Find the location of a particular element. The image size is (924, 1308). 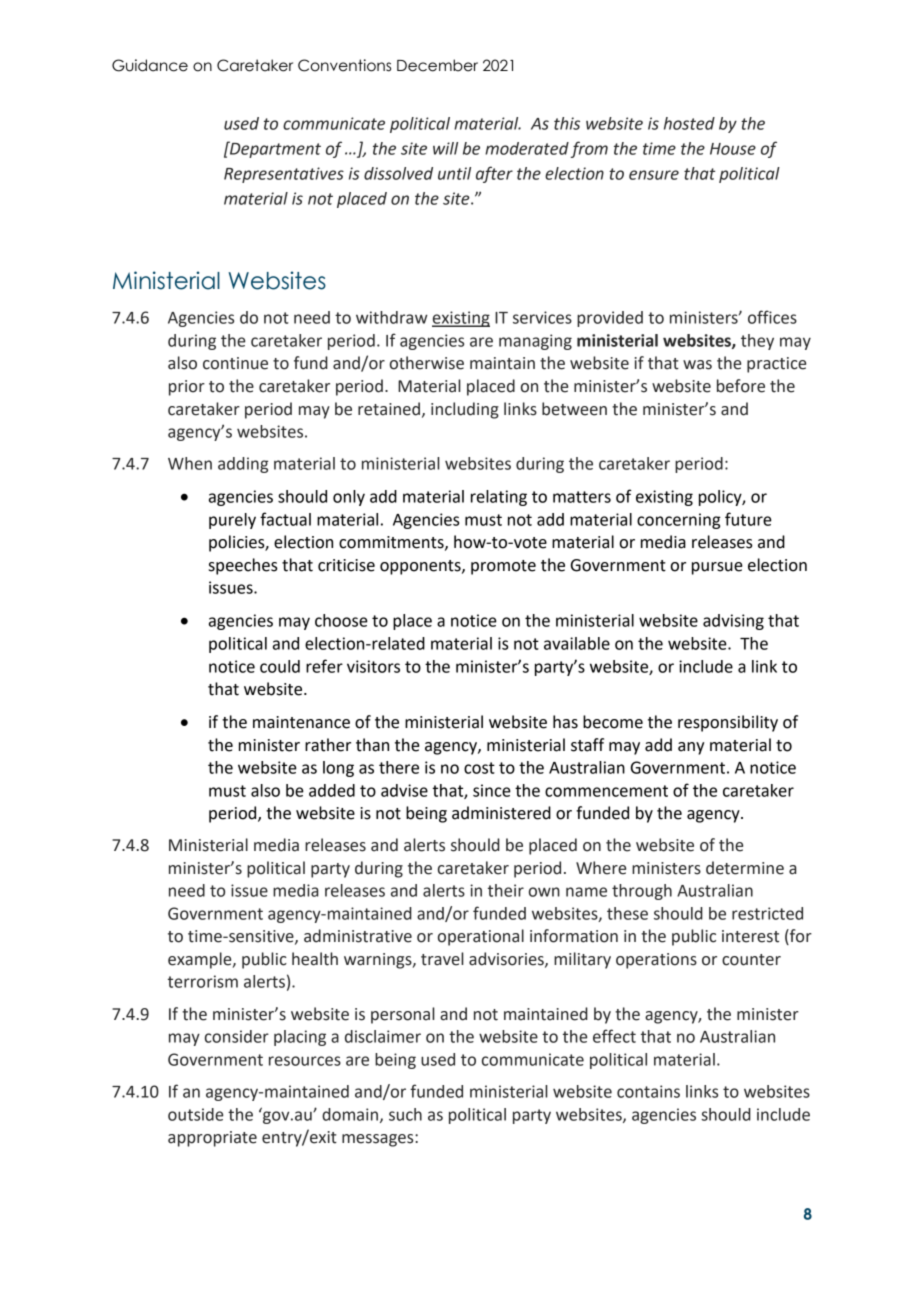

hosted is located at coordinates (689, 123).
